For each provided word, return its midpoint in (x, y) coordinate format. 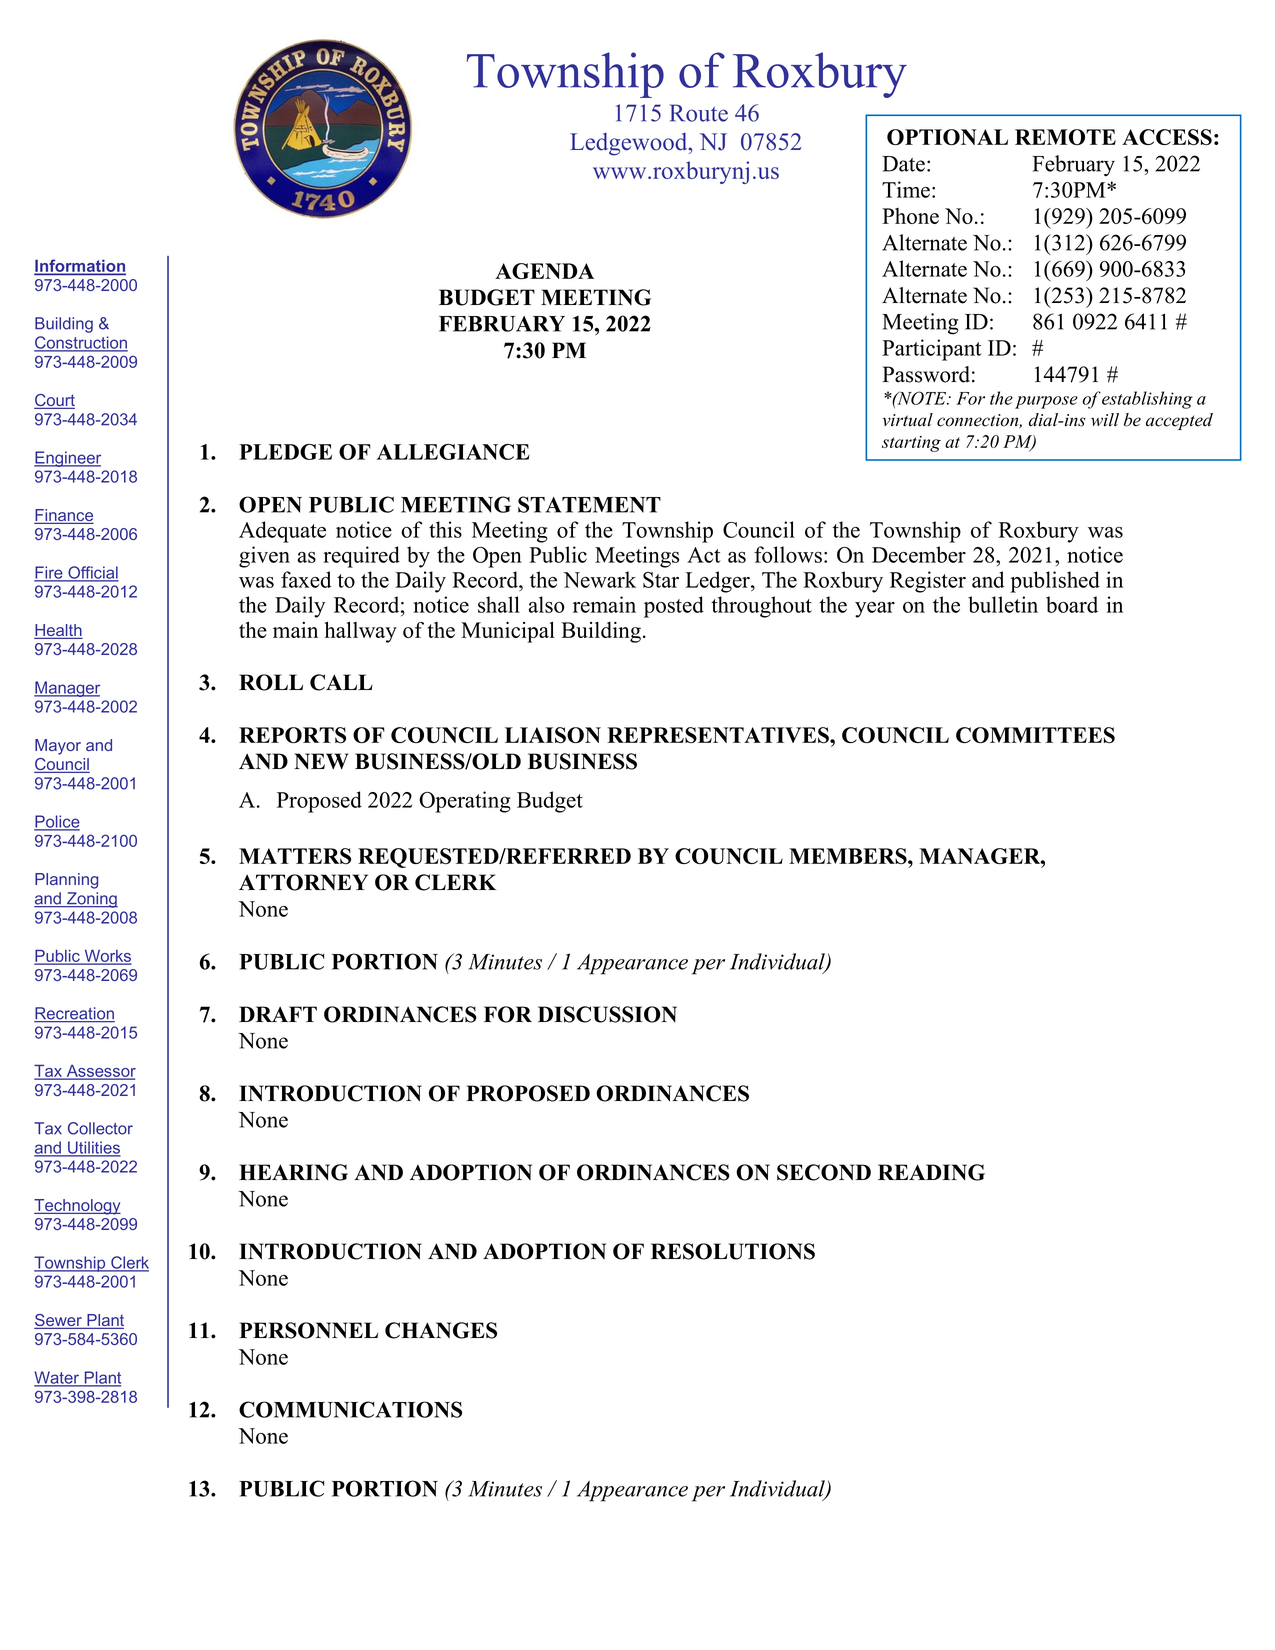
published (1055, 582)
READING (931, 1172)
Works (106, 956)
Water (58, 1378)
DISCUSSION (607, 1014)
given (264, 557)
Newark (599, 579)
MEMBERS (849, 856)
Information (80, 266)
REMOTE (1065, 137)
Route (699, 113)
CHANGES (441, 1330)
